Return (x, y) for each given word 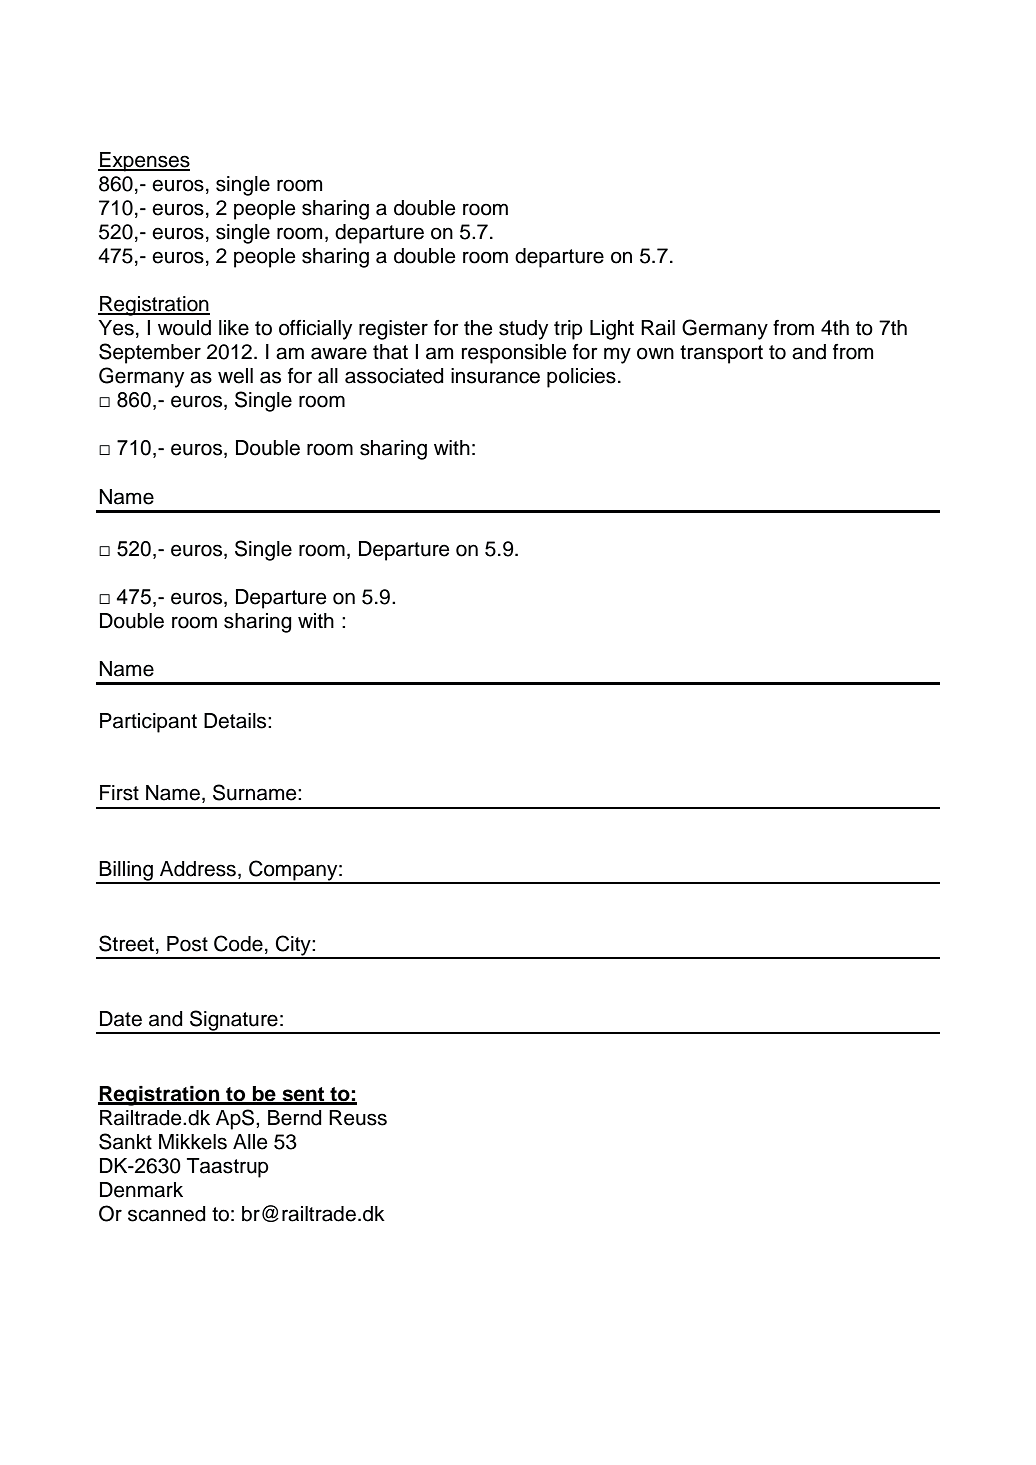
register (393, 330)
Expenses (144, 162)
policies (581, 378)
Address (198, 869)
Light (612, 330)
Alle (250, 1142)
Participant (148, 723)
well (235, 376)
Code (238, 943)
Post (187, 944)
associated (394, 376)
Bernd (295, 1118)
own (655, 353)
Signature (234, 1021)
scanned (167, 1214)
